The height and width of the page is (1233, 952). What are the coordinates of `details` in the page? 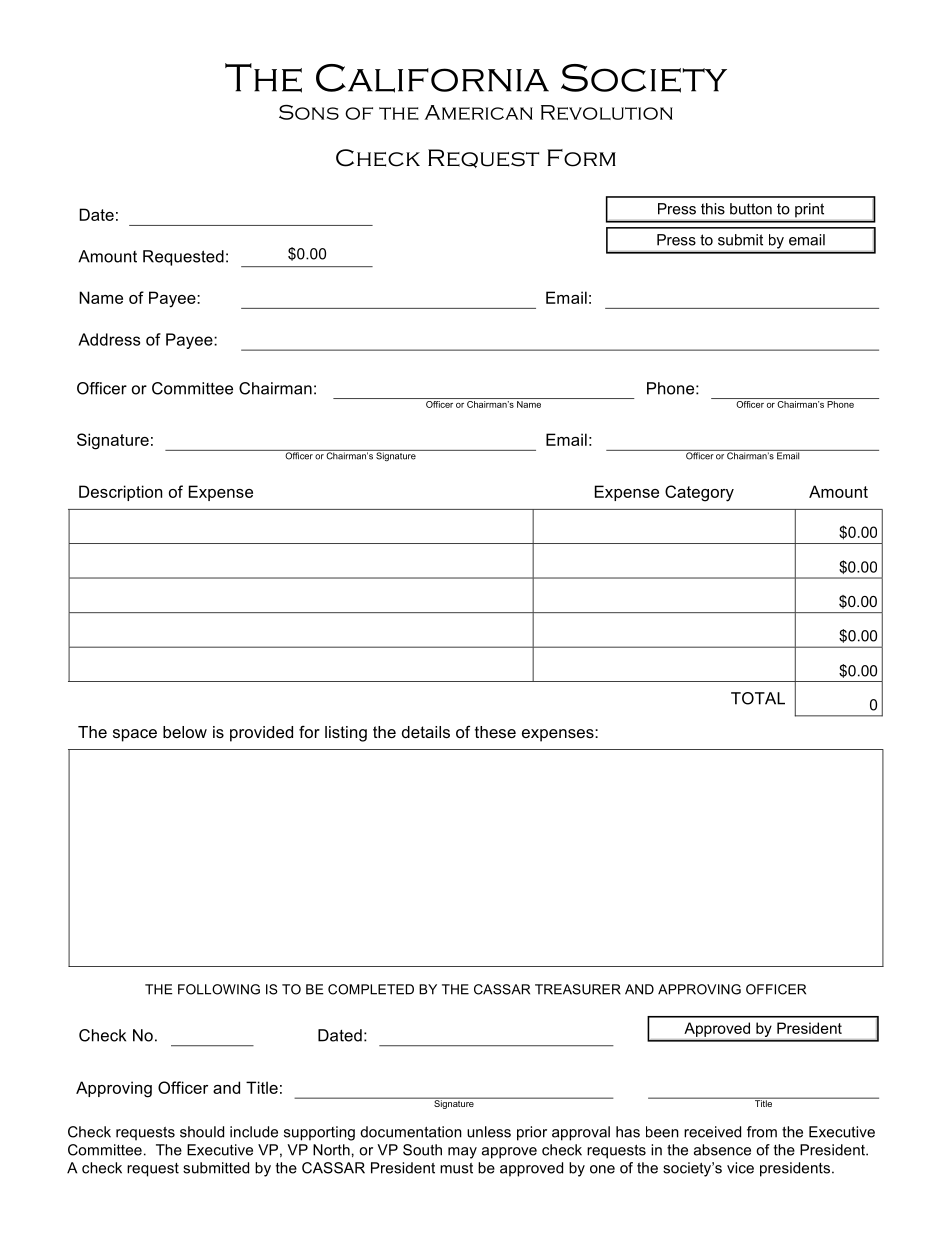 It's located at (426, 732).
